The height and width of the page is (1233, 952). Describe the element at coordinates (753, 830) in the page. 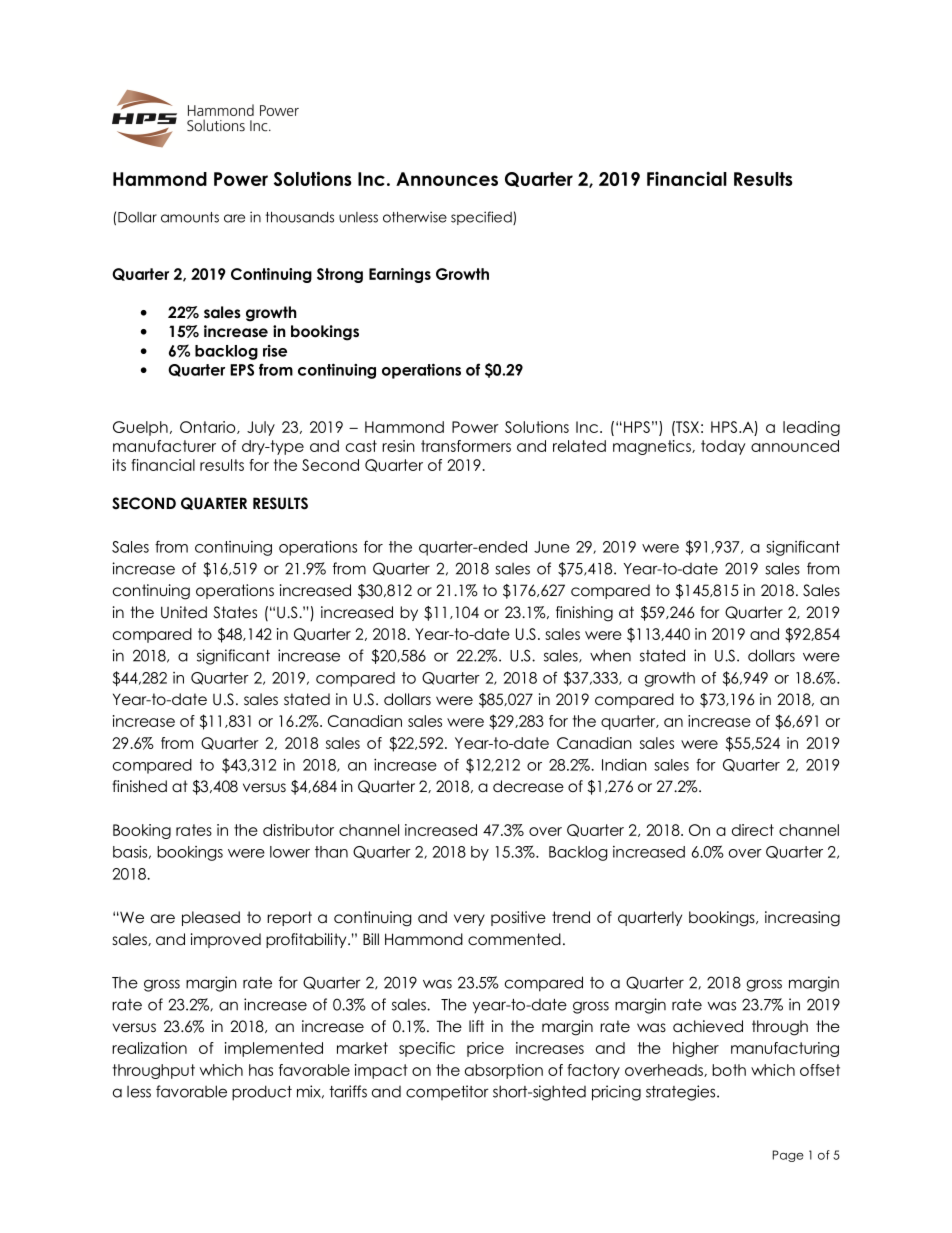

I see `direct` at that location.
